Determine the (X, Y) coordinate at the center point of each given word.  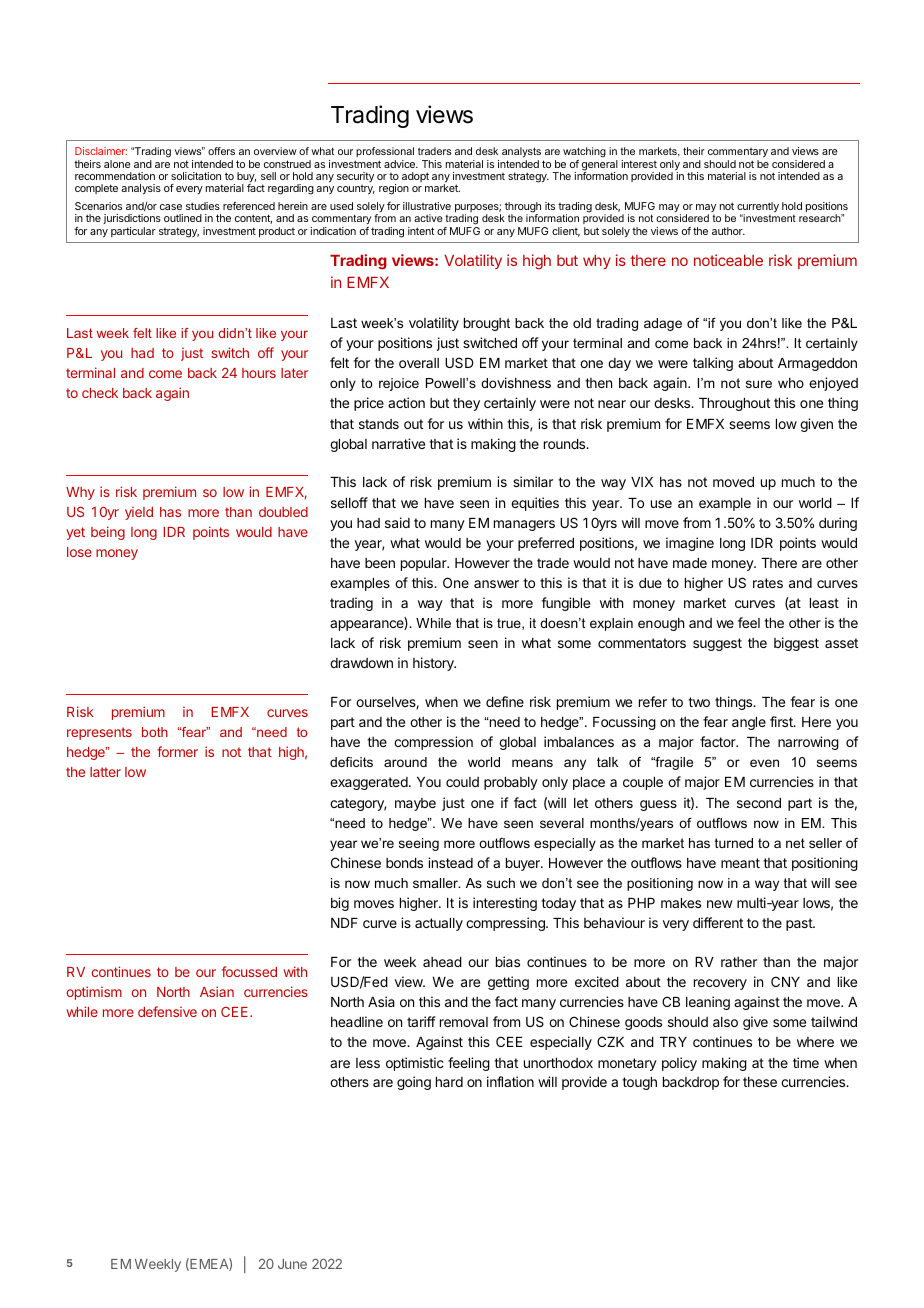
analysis (141, 189)
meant (740, 863)
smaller (436, 883)
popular (425, 564)
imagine (690, 544)
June (292, 1264)
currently (758, 208)
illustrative (427, 206)
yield (139, 513)
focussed (249, 971)
